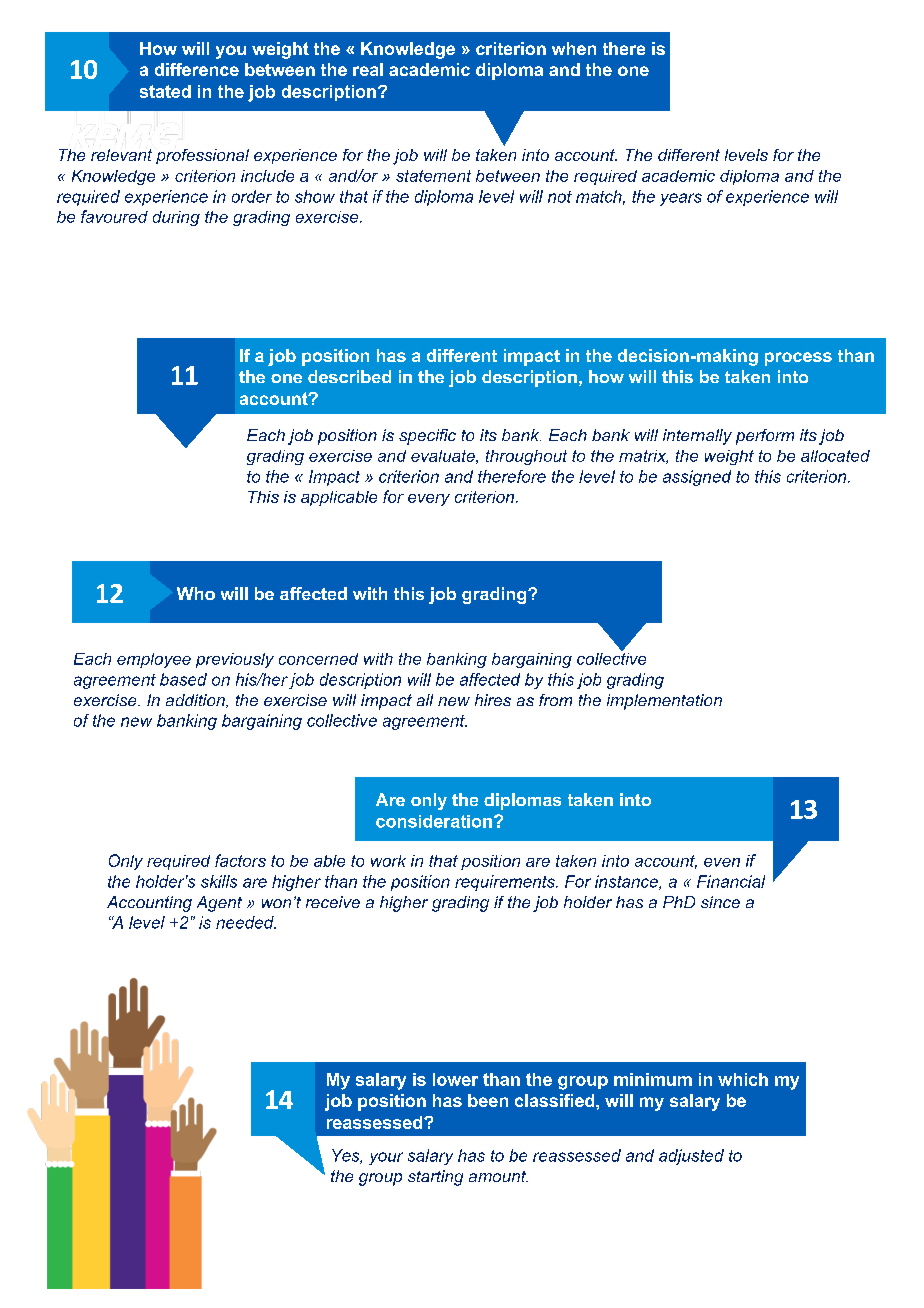 This screenshot has height=1308, width=924. I want to click on implementation, so click(664, 702).
